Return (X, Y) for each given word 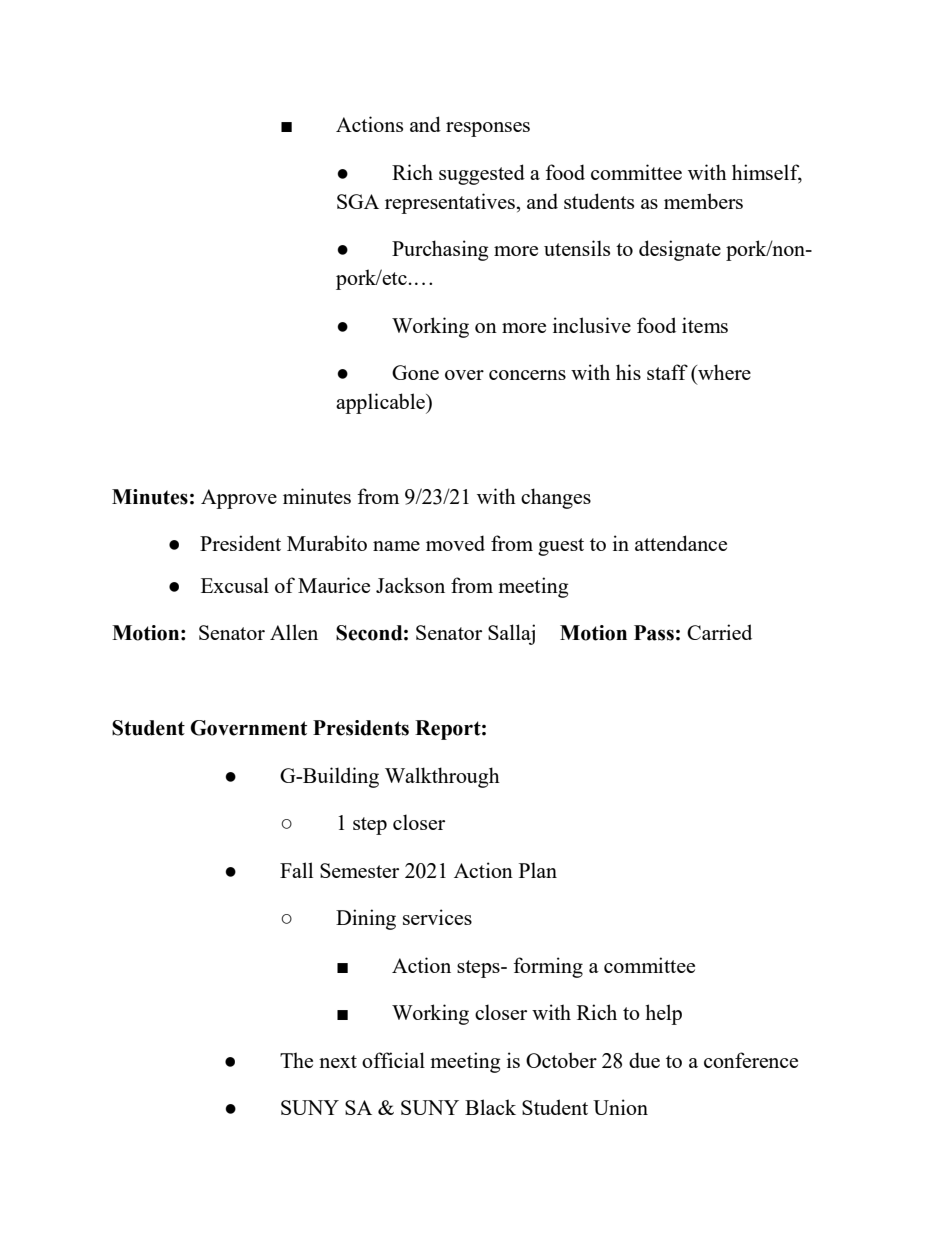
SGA (358, 201)
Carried (719, 632)
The (296, 1060)
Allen (294, 632)
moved (455, 543)
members (703, 201)
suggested (482, 174)
